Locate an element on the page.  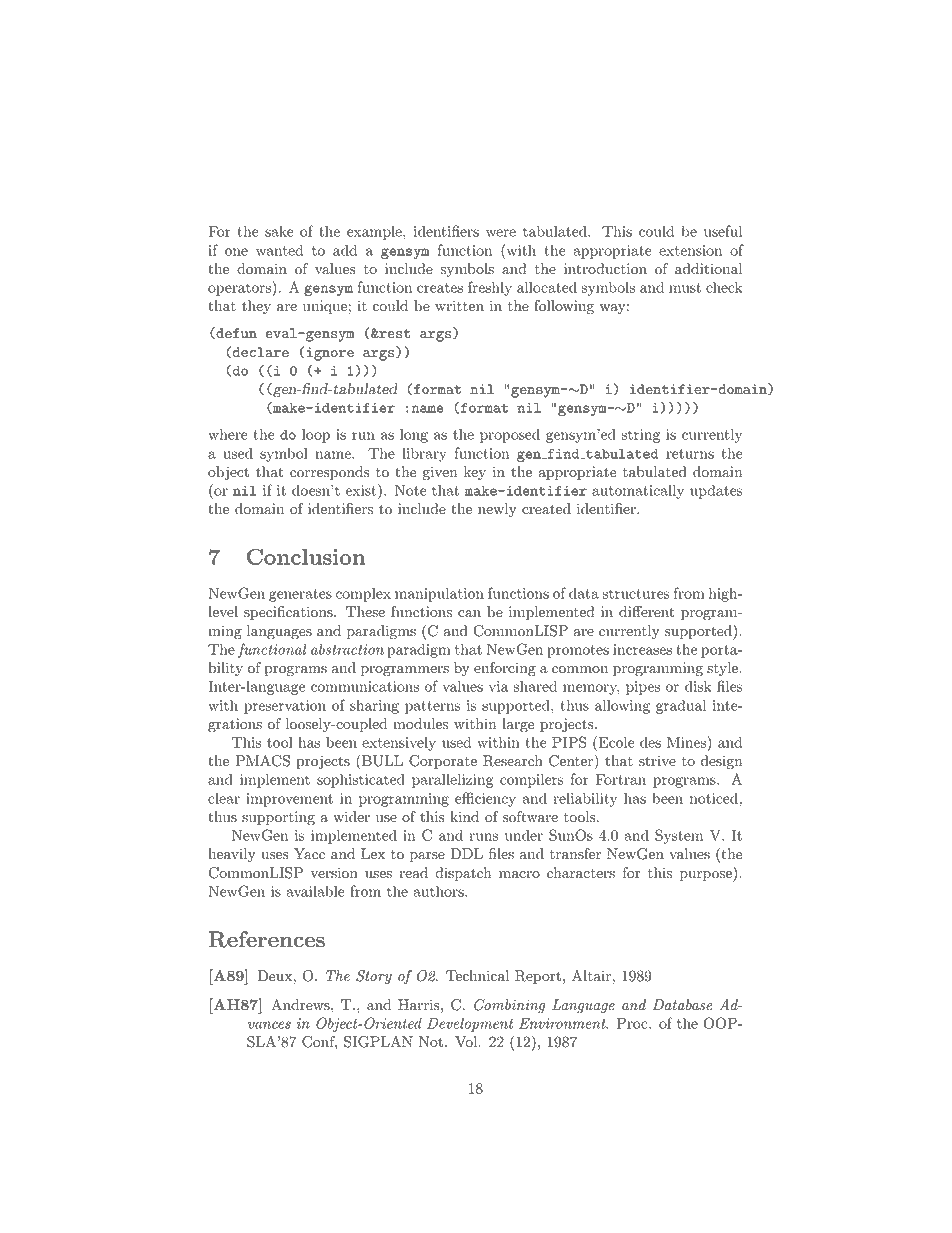
extension is located at coordinates (690, 250).
